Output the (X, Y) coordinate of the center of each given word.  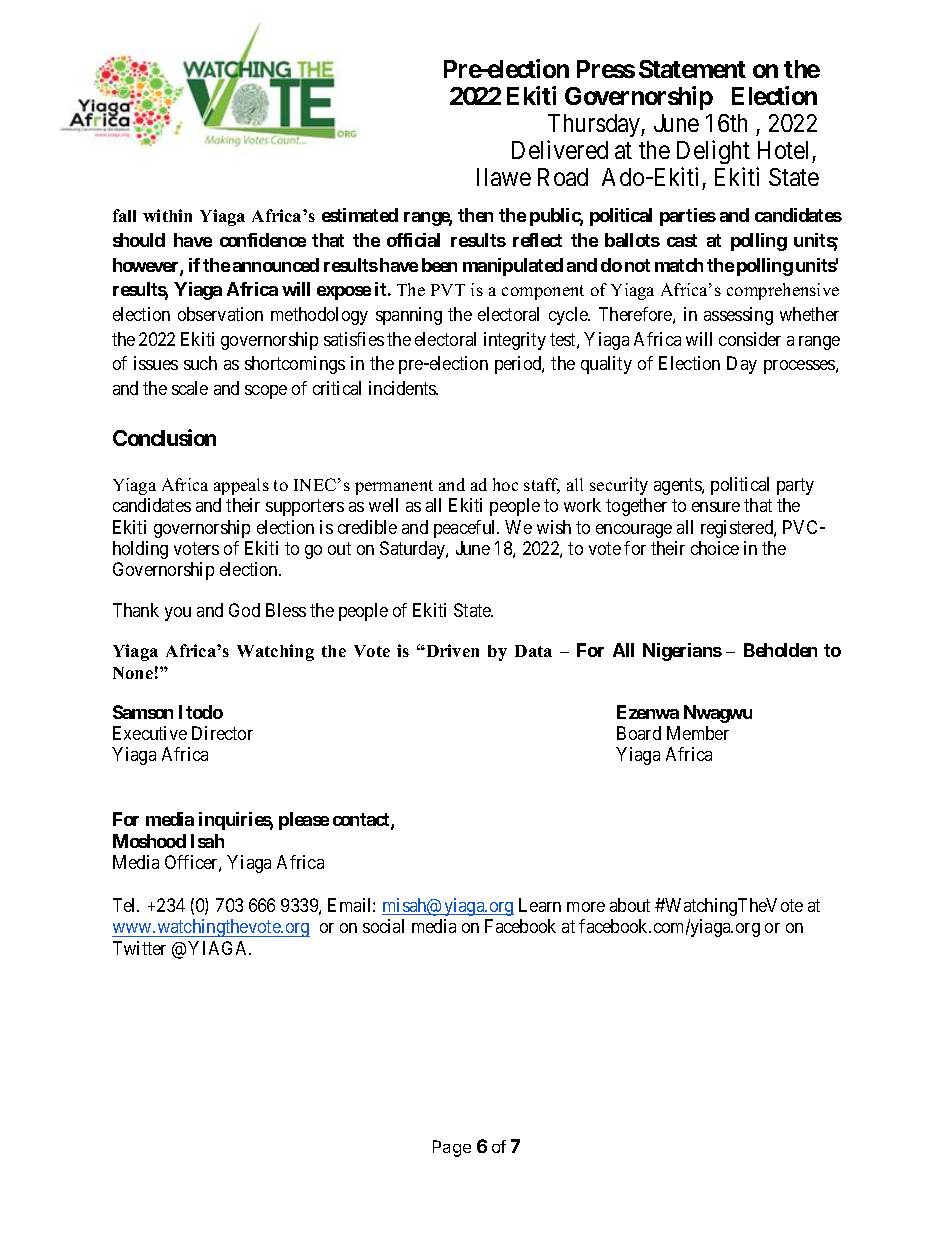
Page (452, 1148)
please (304, 821)
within (167, 215)
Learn (540, 905)
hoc (505, 484)
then (475, 215)
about (630, 905)
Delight (713, 152)
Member (698, 733)
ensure (716, 507)
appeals (241, 486)
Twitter (139, 948)
